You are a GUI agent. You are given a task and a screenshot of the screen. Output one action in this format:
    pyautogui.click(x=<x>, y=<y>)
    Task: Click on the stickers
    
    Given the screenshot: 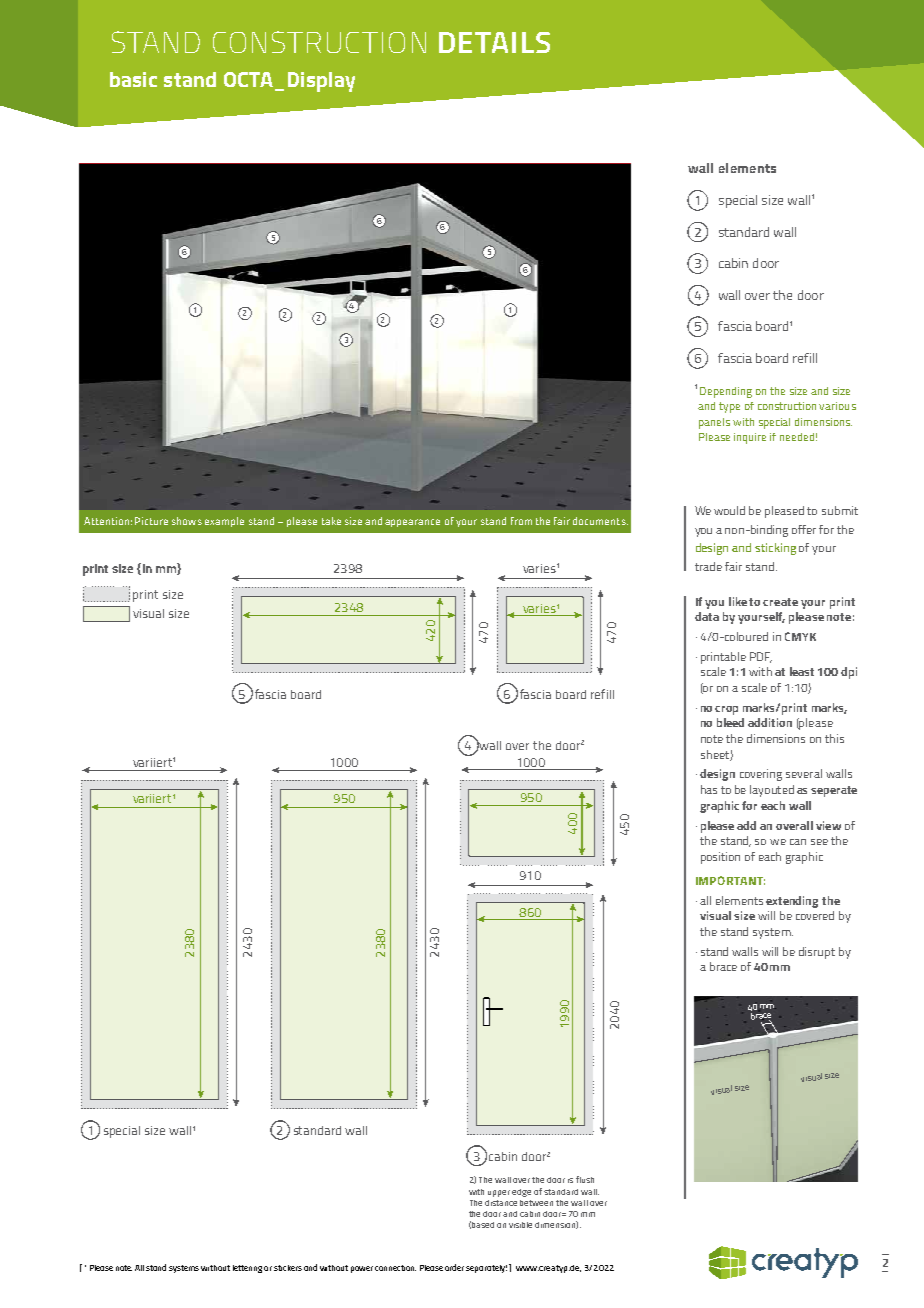 What is the action you would take?
    pyautogui.click(x=288, y=1268)
